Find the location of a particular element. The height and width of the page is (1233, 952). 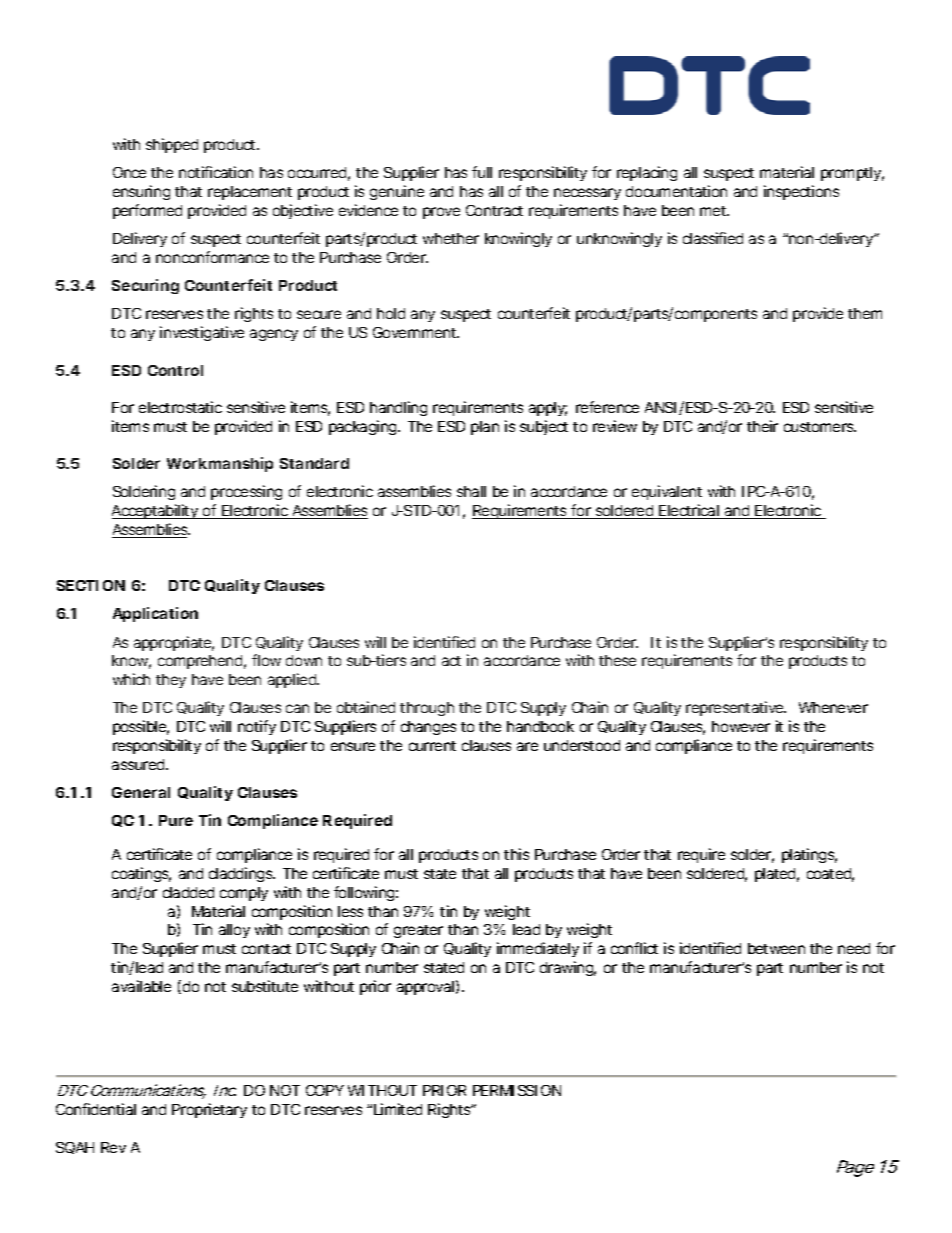

Proprietary is located at coordinates (209, 1110).
